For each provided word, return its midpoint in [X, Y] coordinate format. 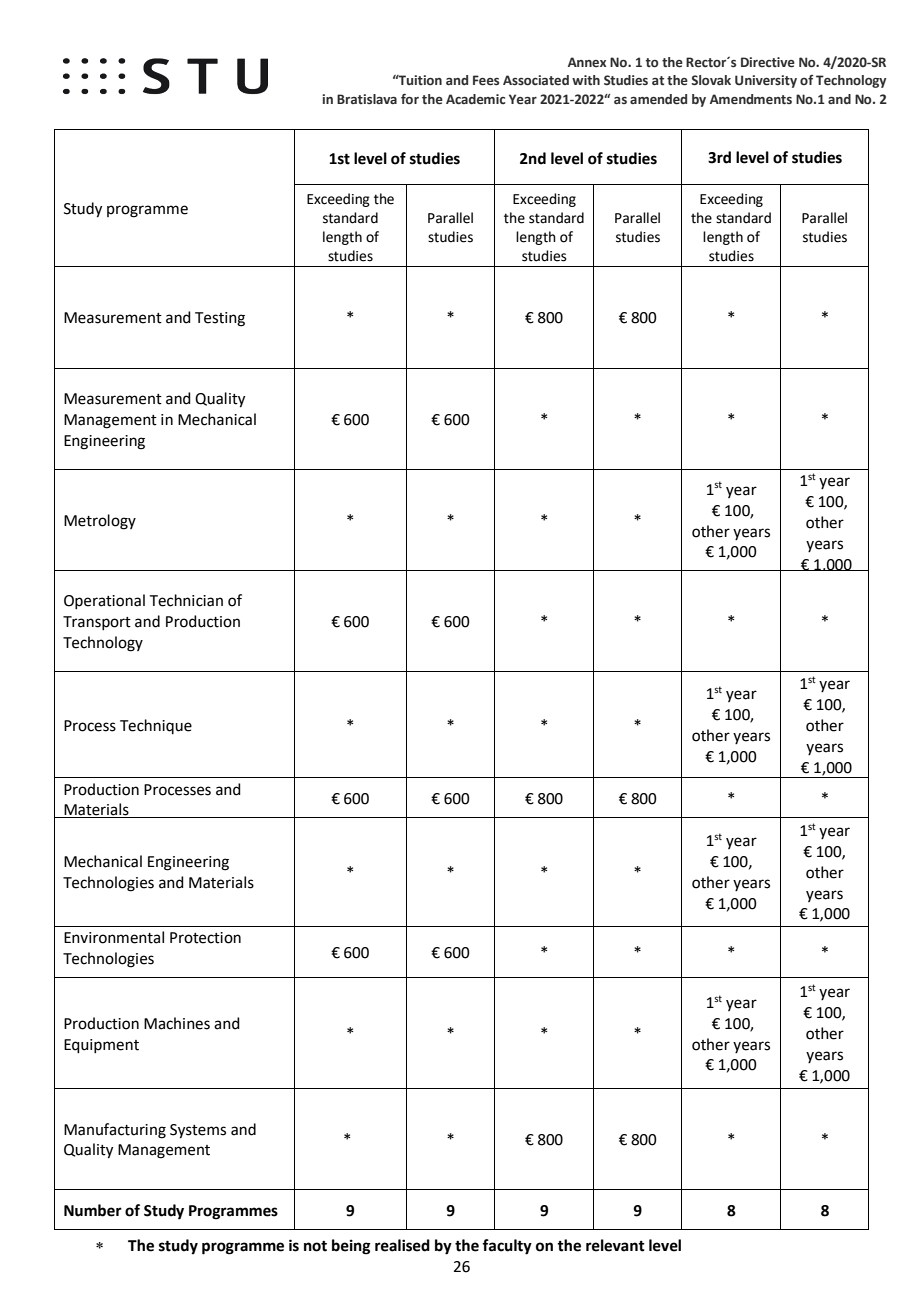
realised [402, 1245]
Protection [205, 938]
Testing [220, 319]
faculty [507, 1247]
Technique [156, 726]
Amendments [751, 99]
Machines [177, 1023]
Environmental [114, 937]
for [410, 98]
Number [93, 1210]
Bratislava [367, 99]
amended [658, 99]
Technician [186, 600]
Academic [476, 99]
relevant [615, 1245]
